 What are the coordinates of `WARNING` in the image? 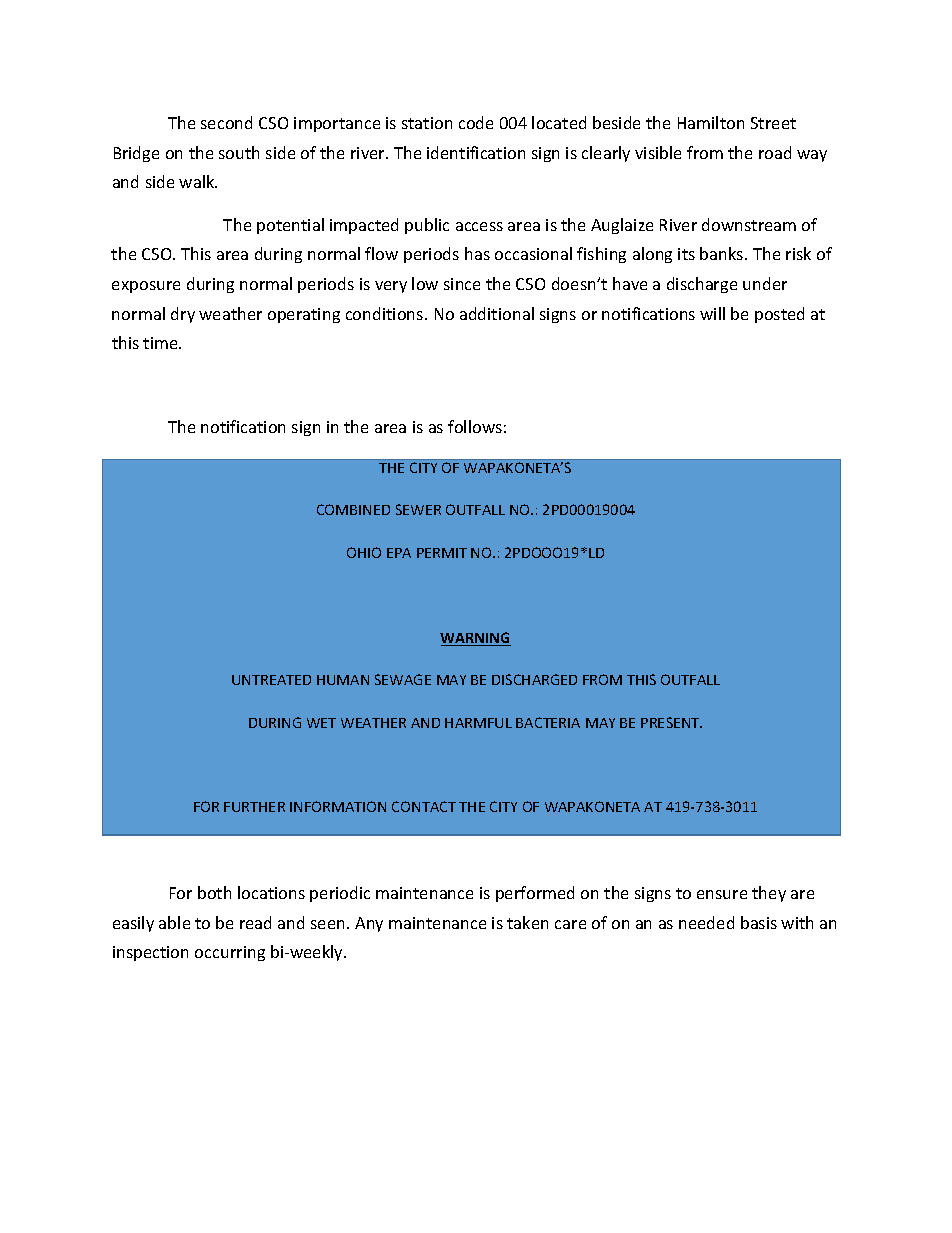 It's located at (475, 639).
